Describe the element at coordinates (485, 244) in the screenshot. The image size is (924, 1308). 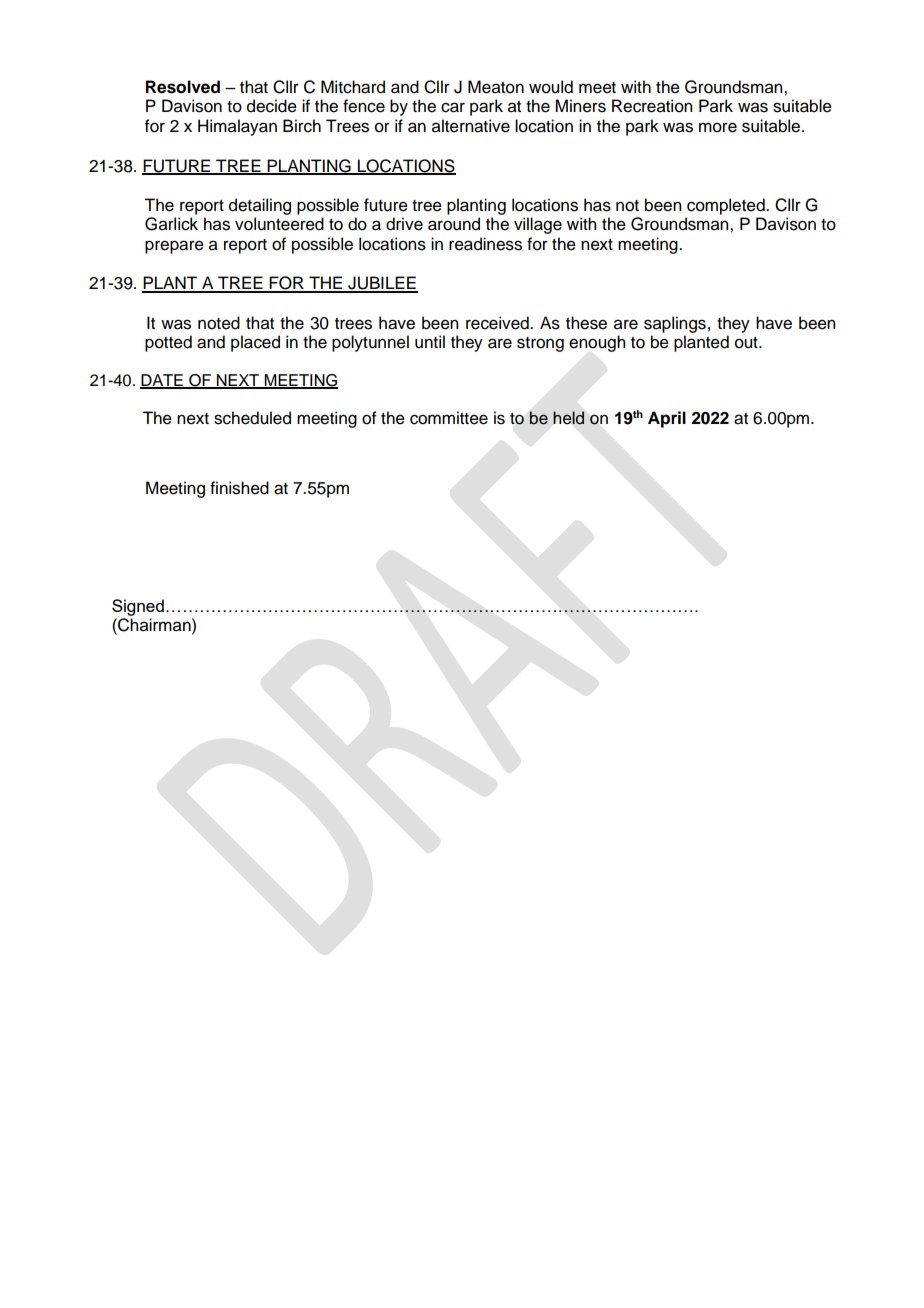
I see `readiness` at that location.
